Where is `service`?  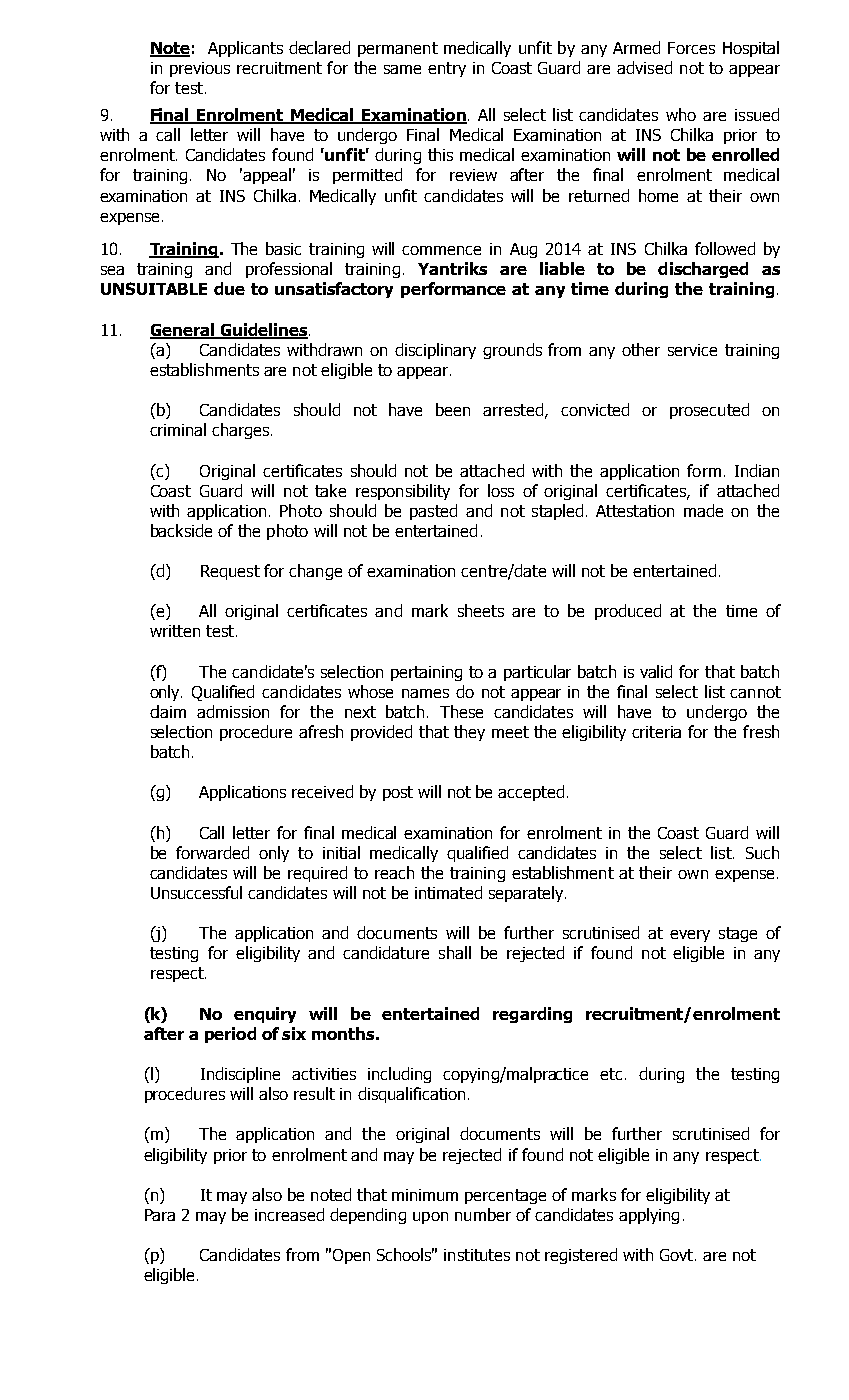 service is located at coordinates (692, 350).
